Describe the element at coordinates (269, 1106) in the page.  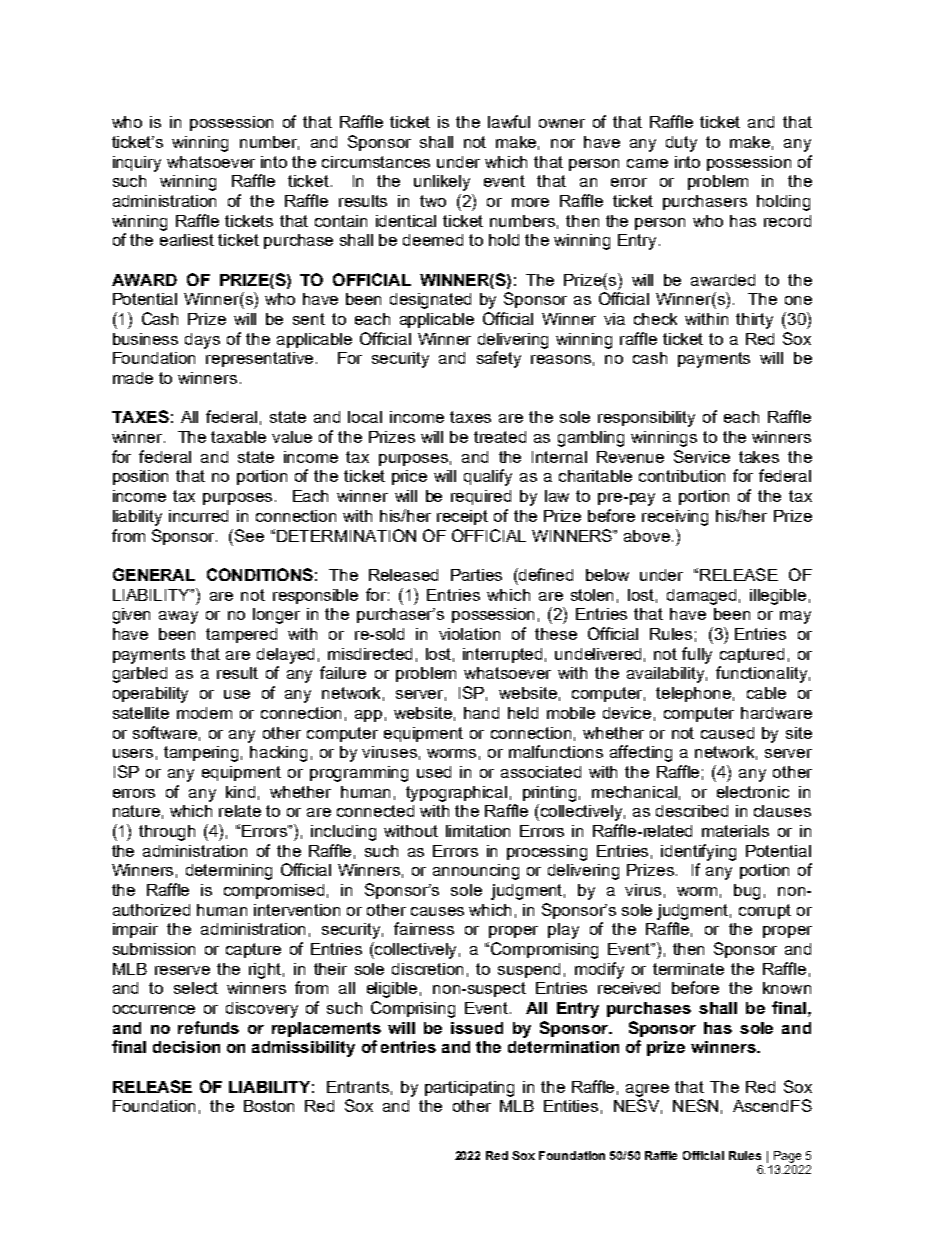
I see `Boston` at that location.
